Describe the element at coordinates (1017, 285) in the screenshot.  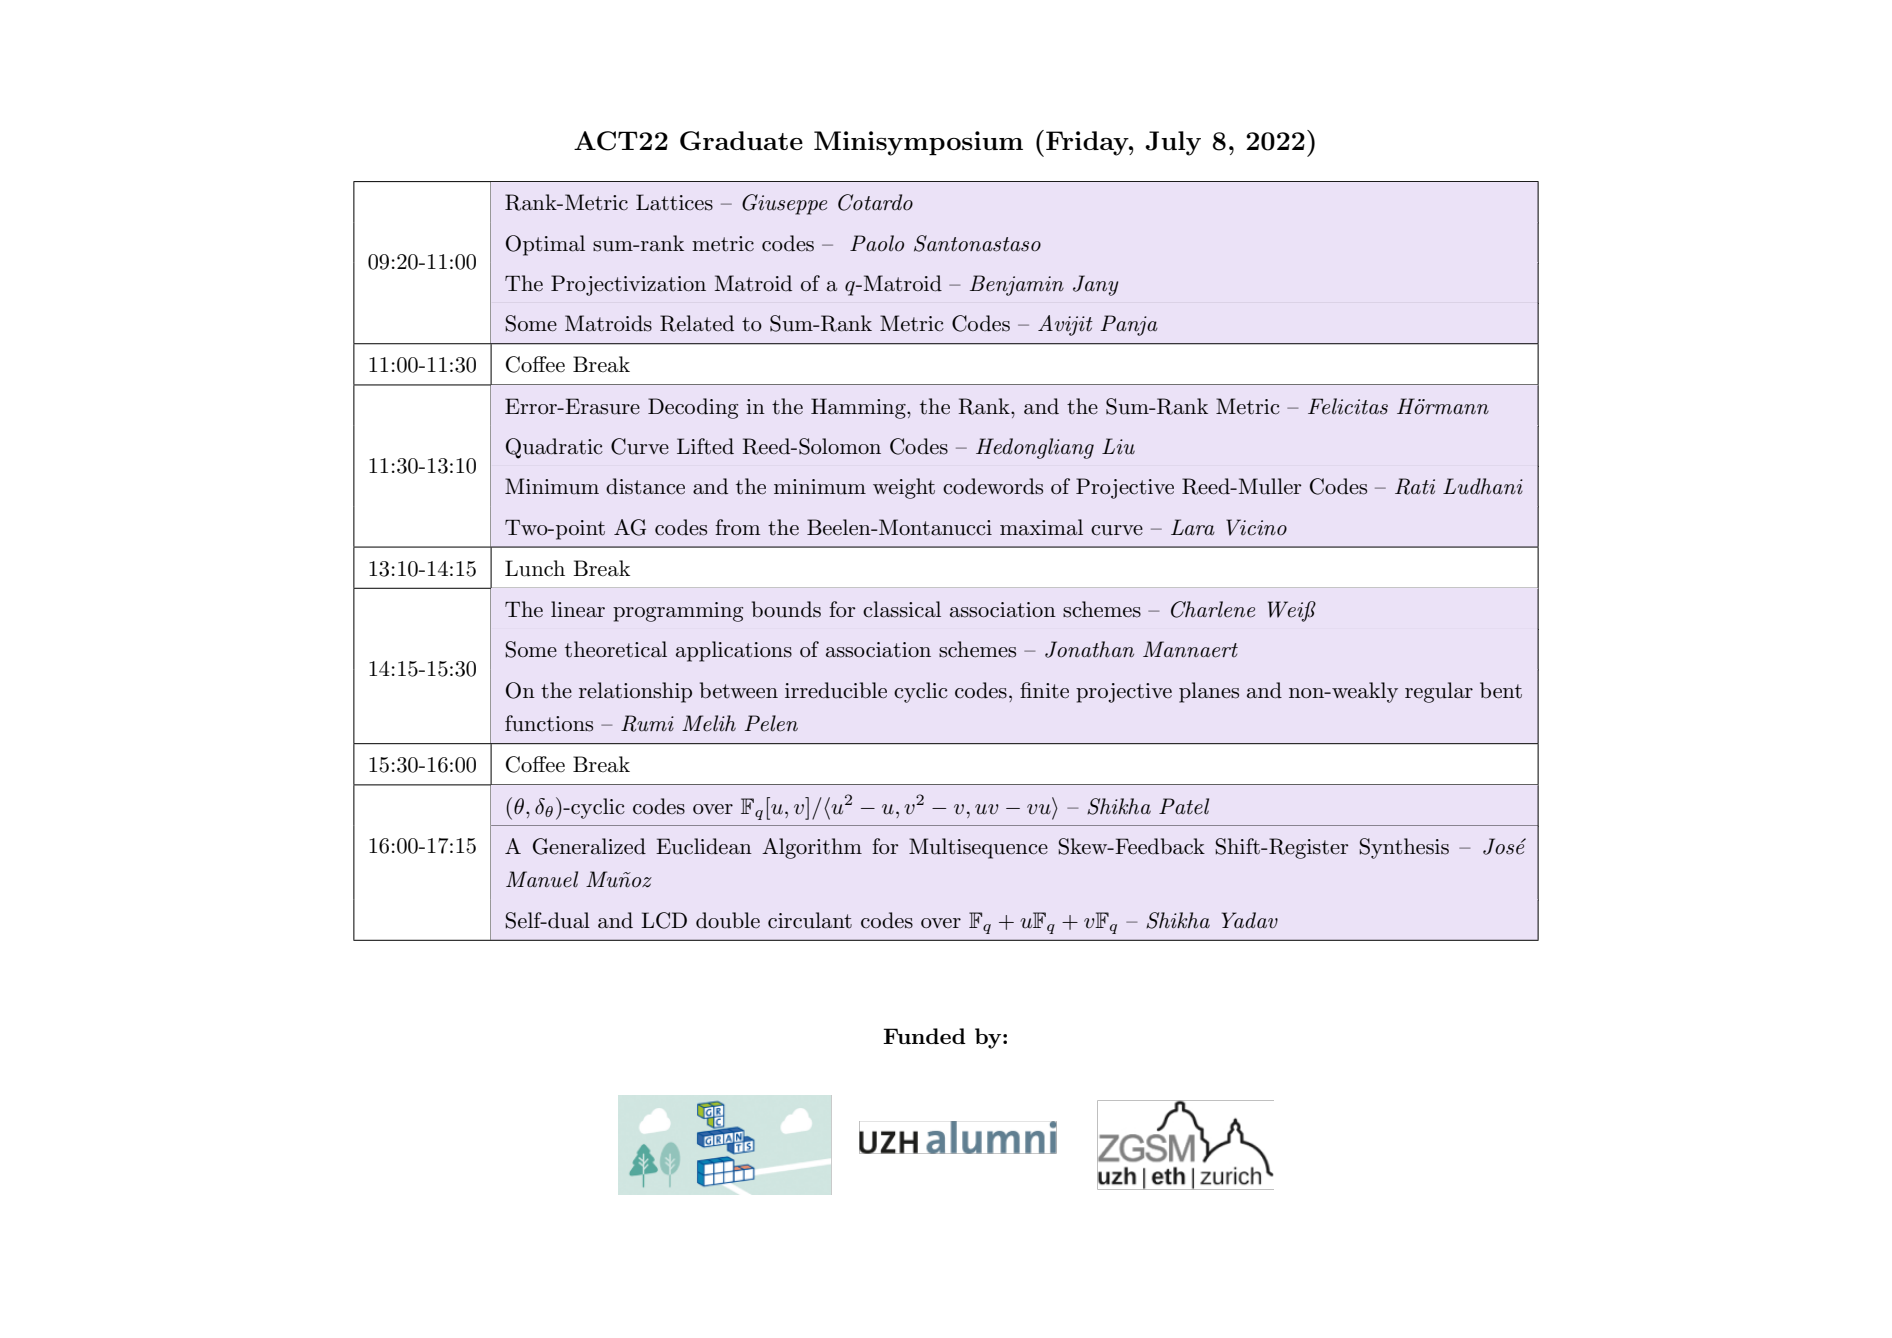
I see `Benjamin` at that location.
